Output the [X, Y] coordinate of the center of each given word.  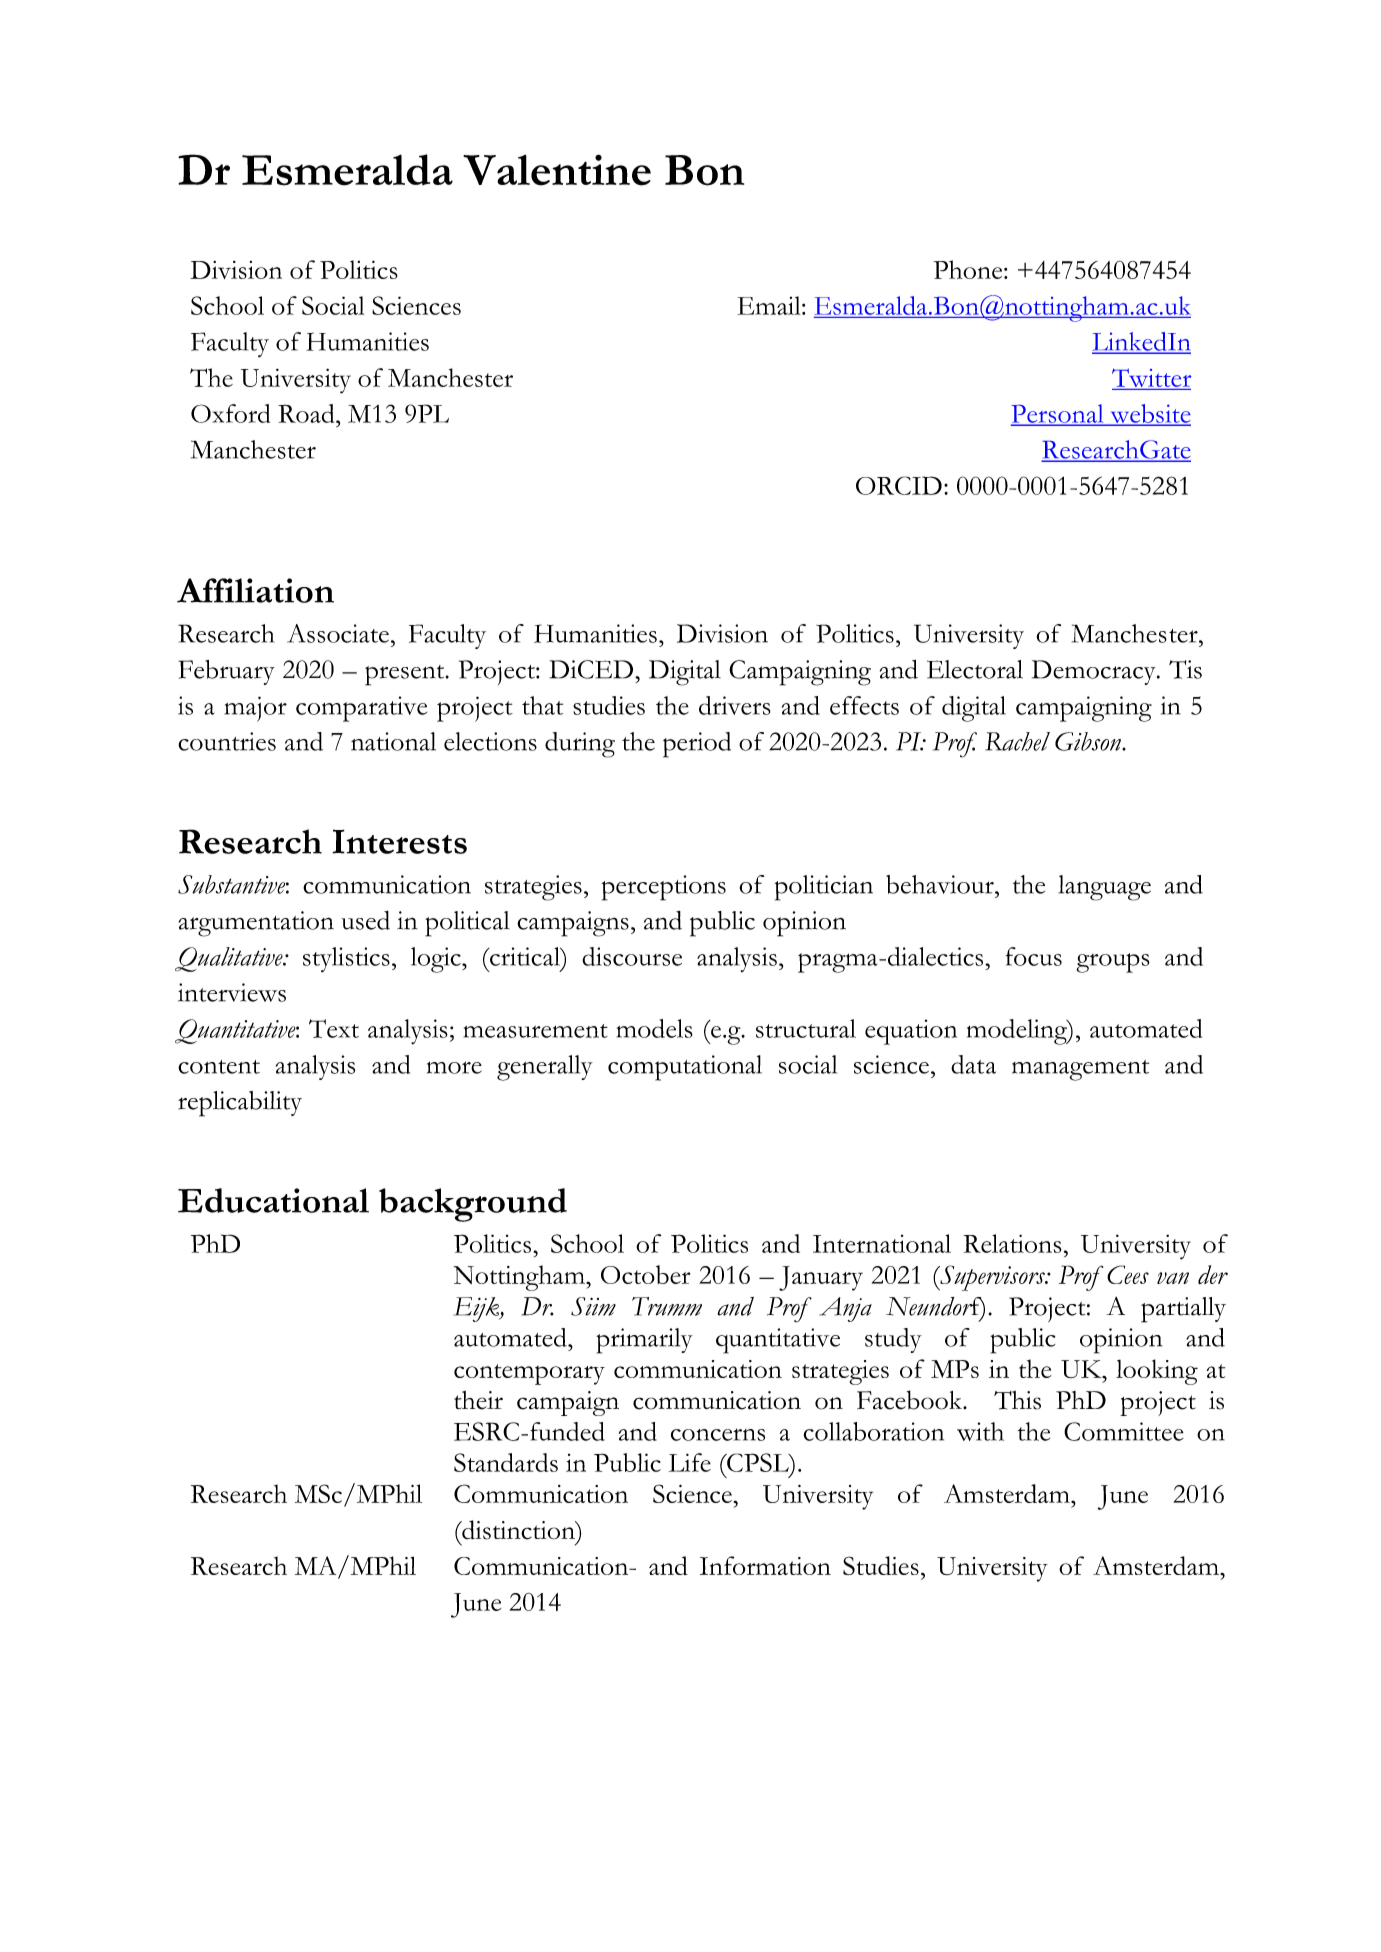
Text [334, 1028]
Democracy [1095, 672]
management [1080, 1070]
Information [765, 1565]
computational [685, 1068]
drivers [735, 705]
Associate [338, 633]
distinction [518, 1530]
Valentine [557, 170]
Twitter [1151, 379]
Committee [1124, 1431]
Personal [1058, 414]
